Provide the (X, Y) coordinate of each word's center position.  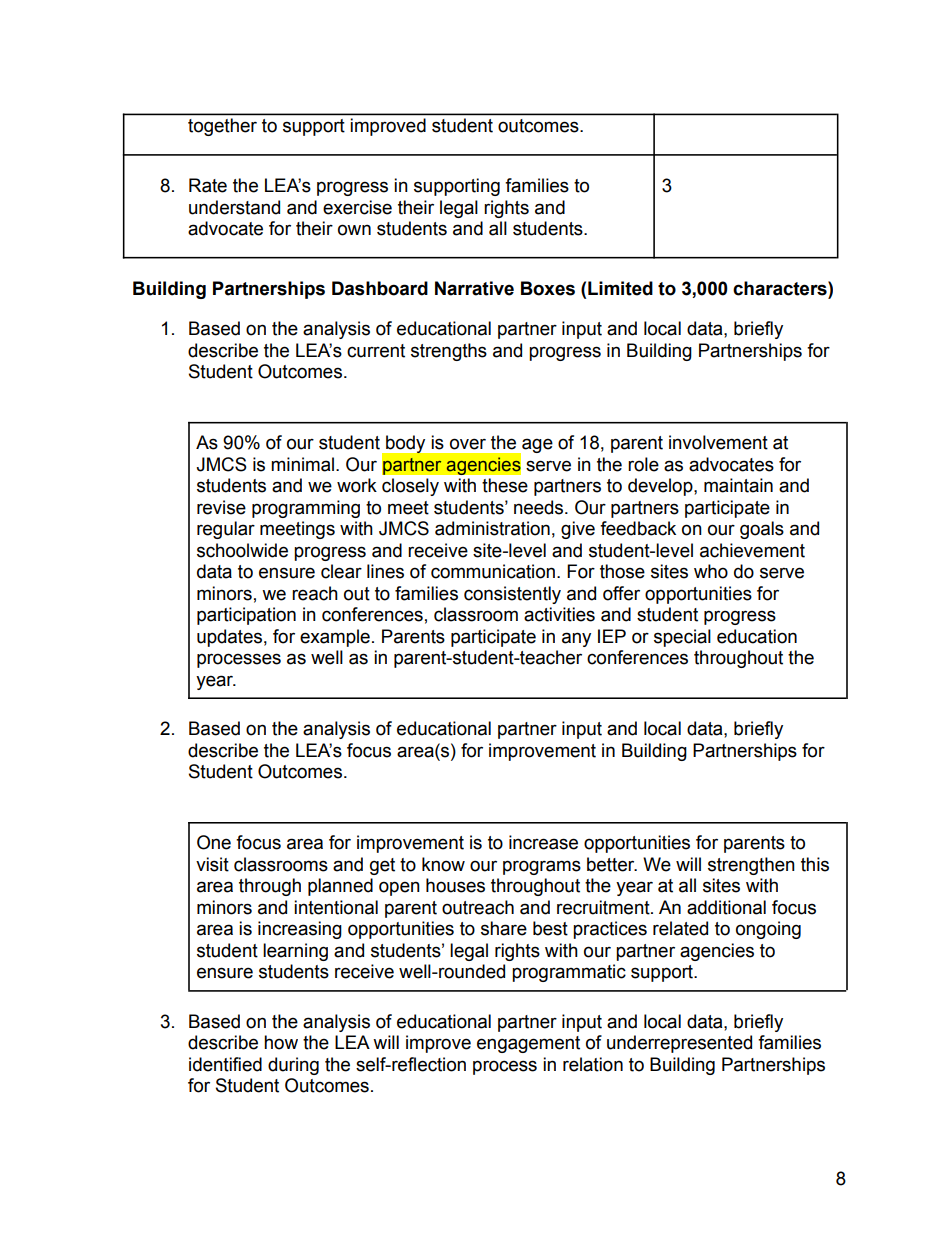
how (281, 1042)
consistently (512, 595)
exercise (357, 207)
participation (246, 616)
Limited (620, 288)
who (711, 571)
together (222, 127)
